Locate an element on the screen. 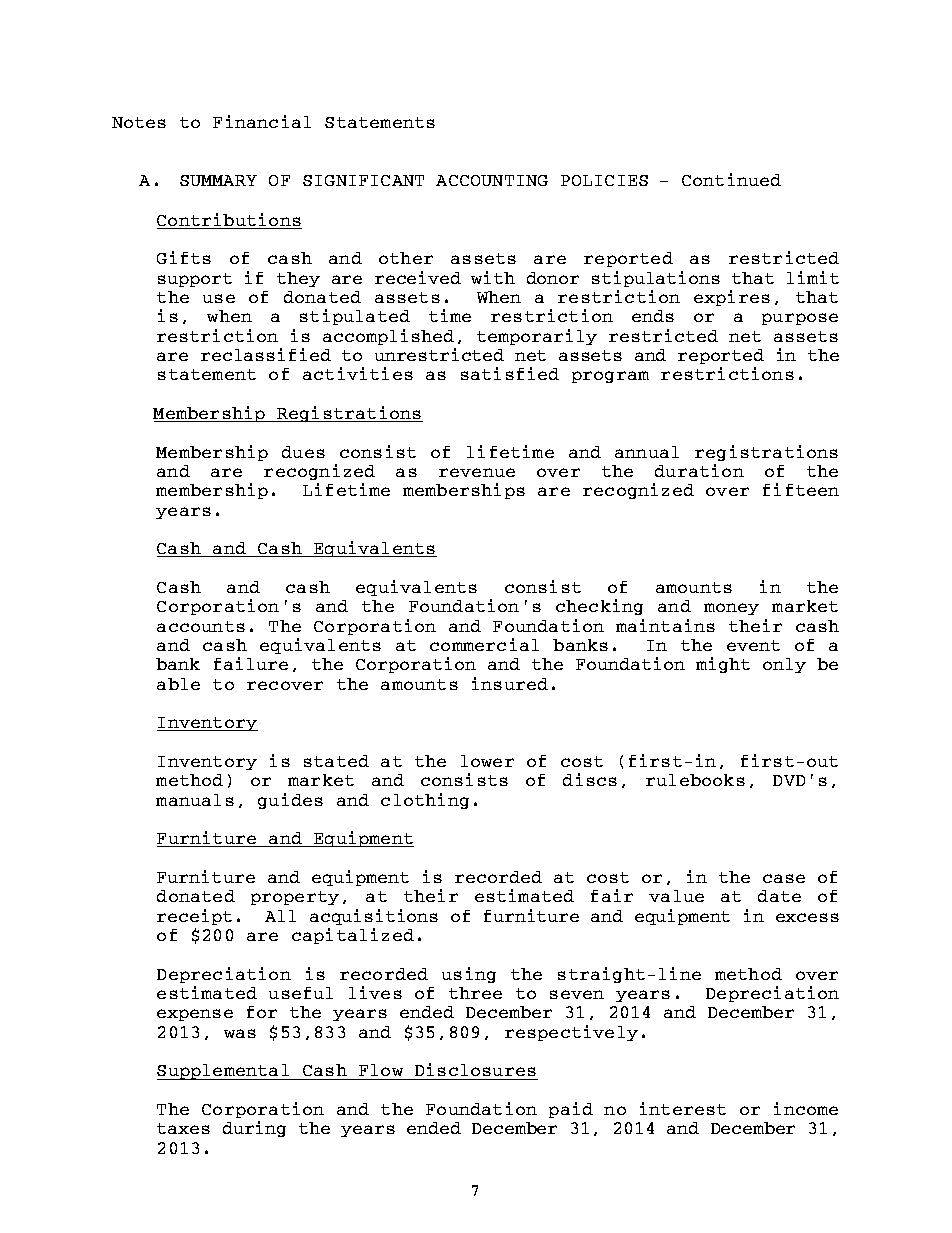 The height and width of the screenshot is (1233, 952). clothing is located at coordinates (425, 801).
